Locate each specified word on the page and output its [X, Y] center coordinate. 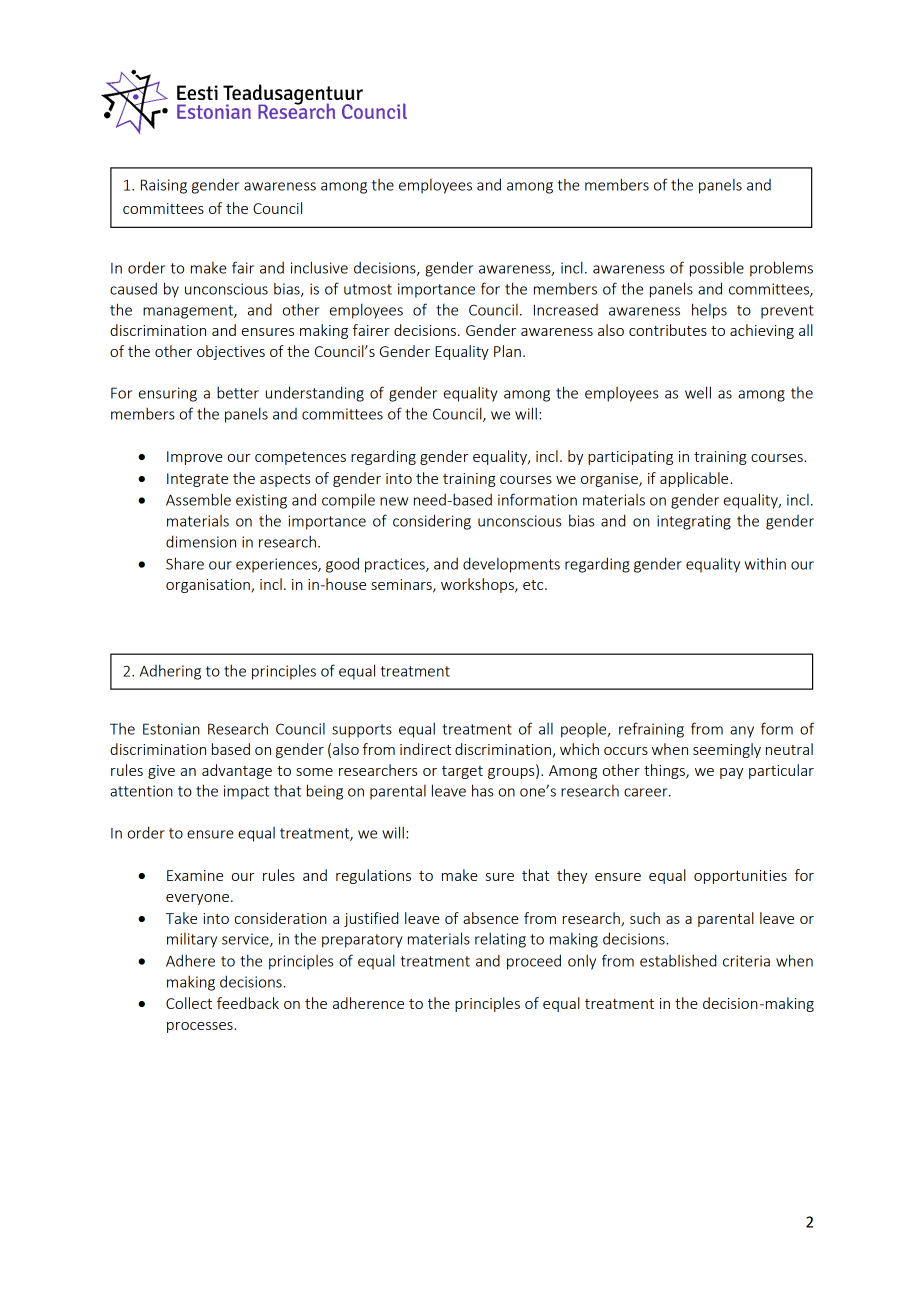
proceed [534, 962]
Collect [189, 1003]
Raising [164, 186]
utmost [368, 289]
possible [717, 269]
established [678, 960]
